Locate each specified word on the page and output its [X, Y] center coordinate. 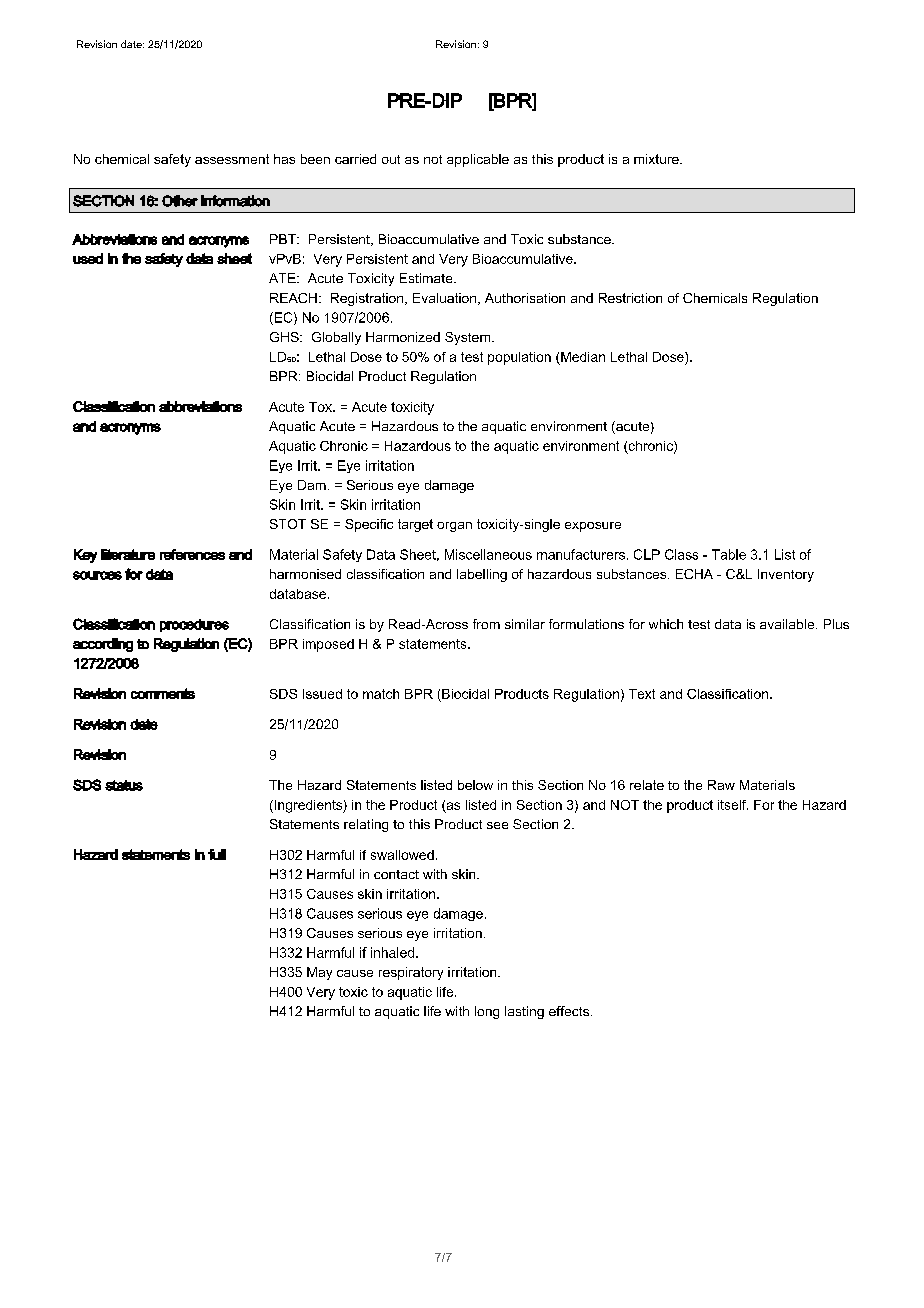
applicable [478, 160]
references [192, 554]
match [381, 694]
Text [642, 694]
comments [163, 693]
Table [729, 554]
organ [454, 527]
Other [180, 201]
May [319, 973]
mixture [657, 159]
